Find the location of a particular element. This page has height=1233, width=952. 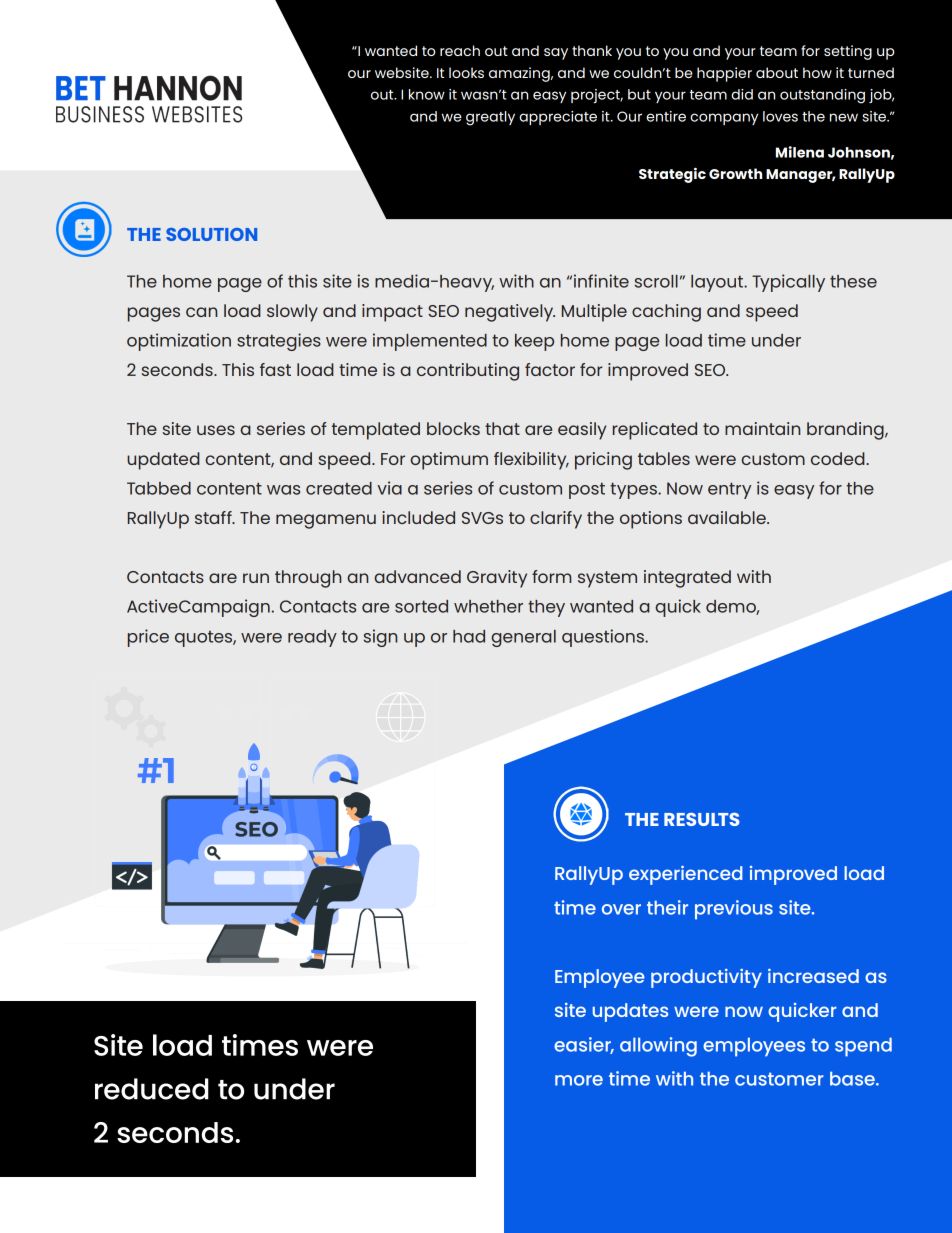

ready is located at coordinates (312, 638).
